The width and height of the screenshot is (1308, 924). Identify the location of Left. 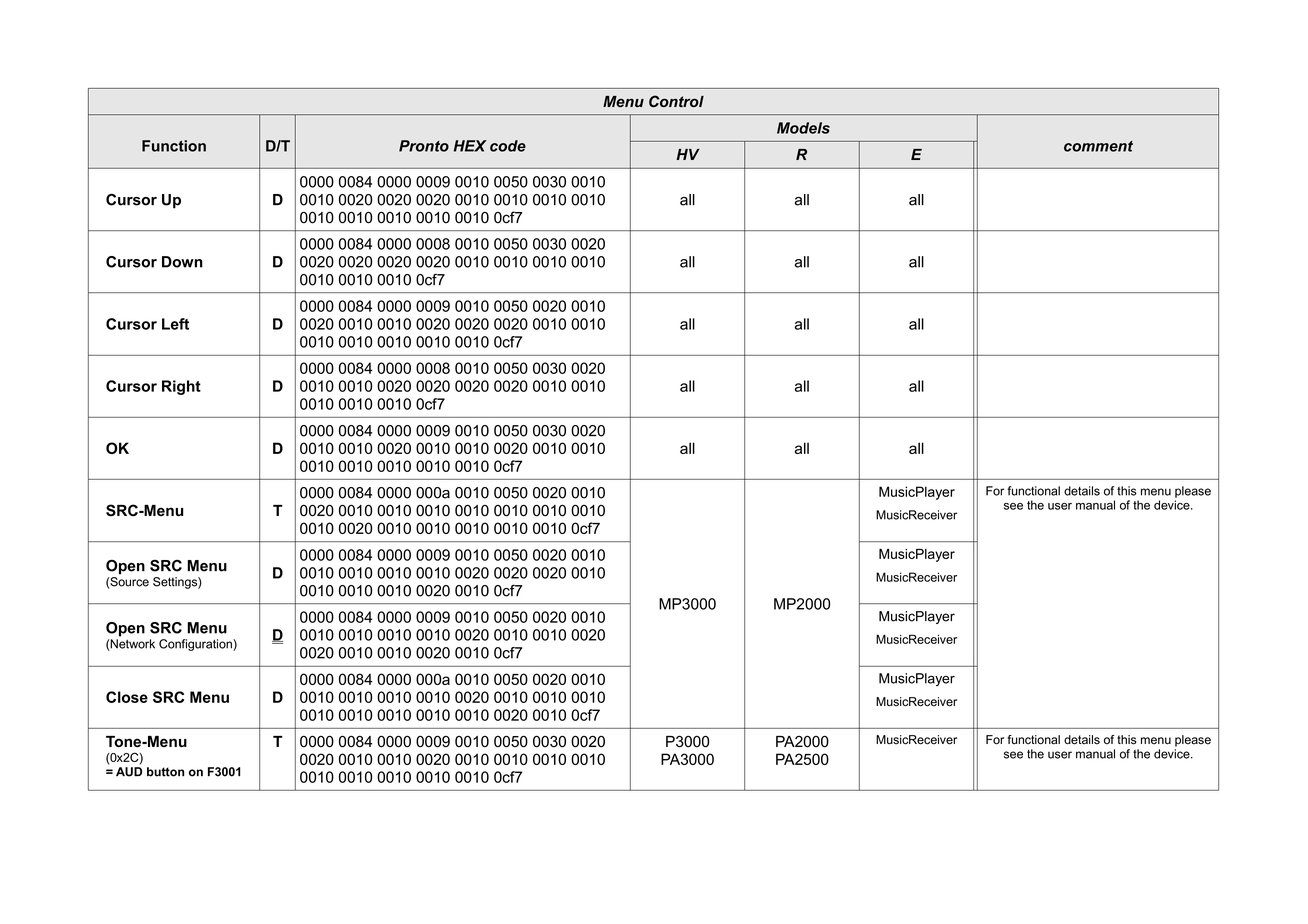
(175, 324).
